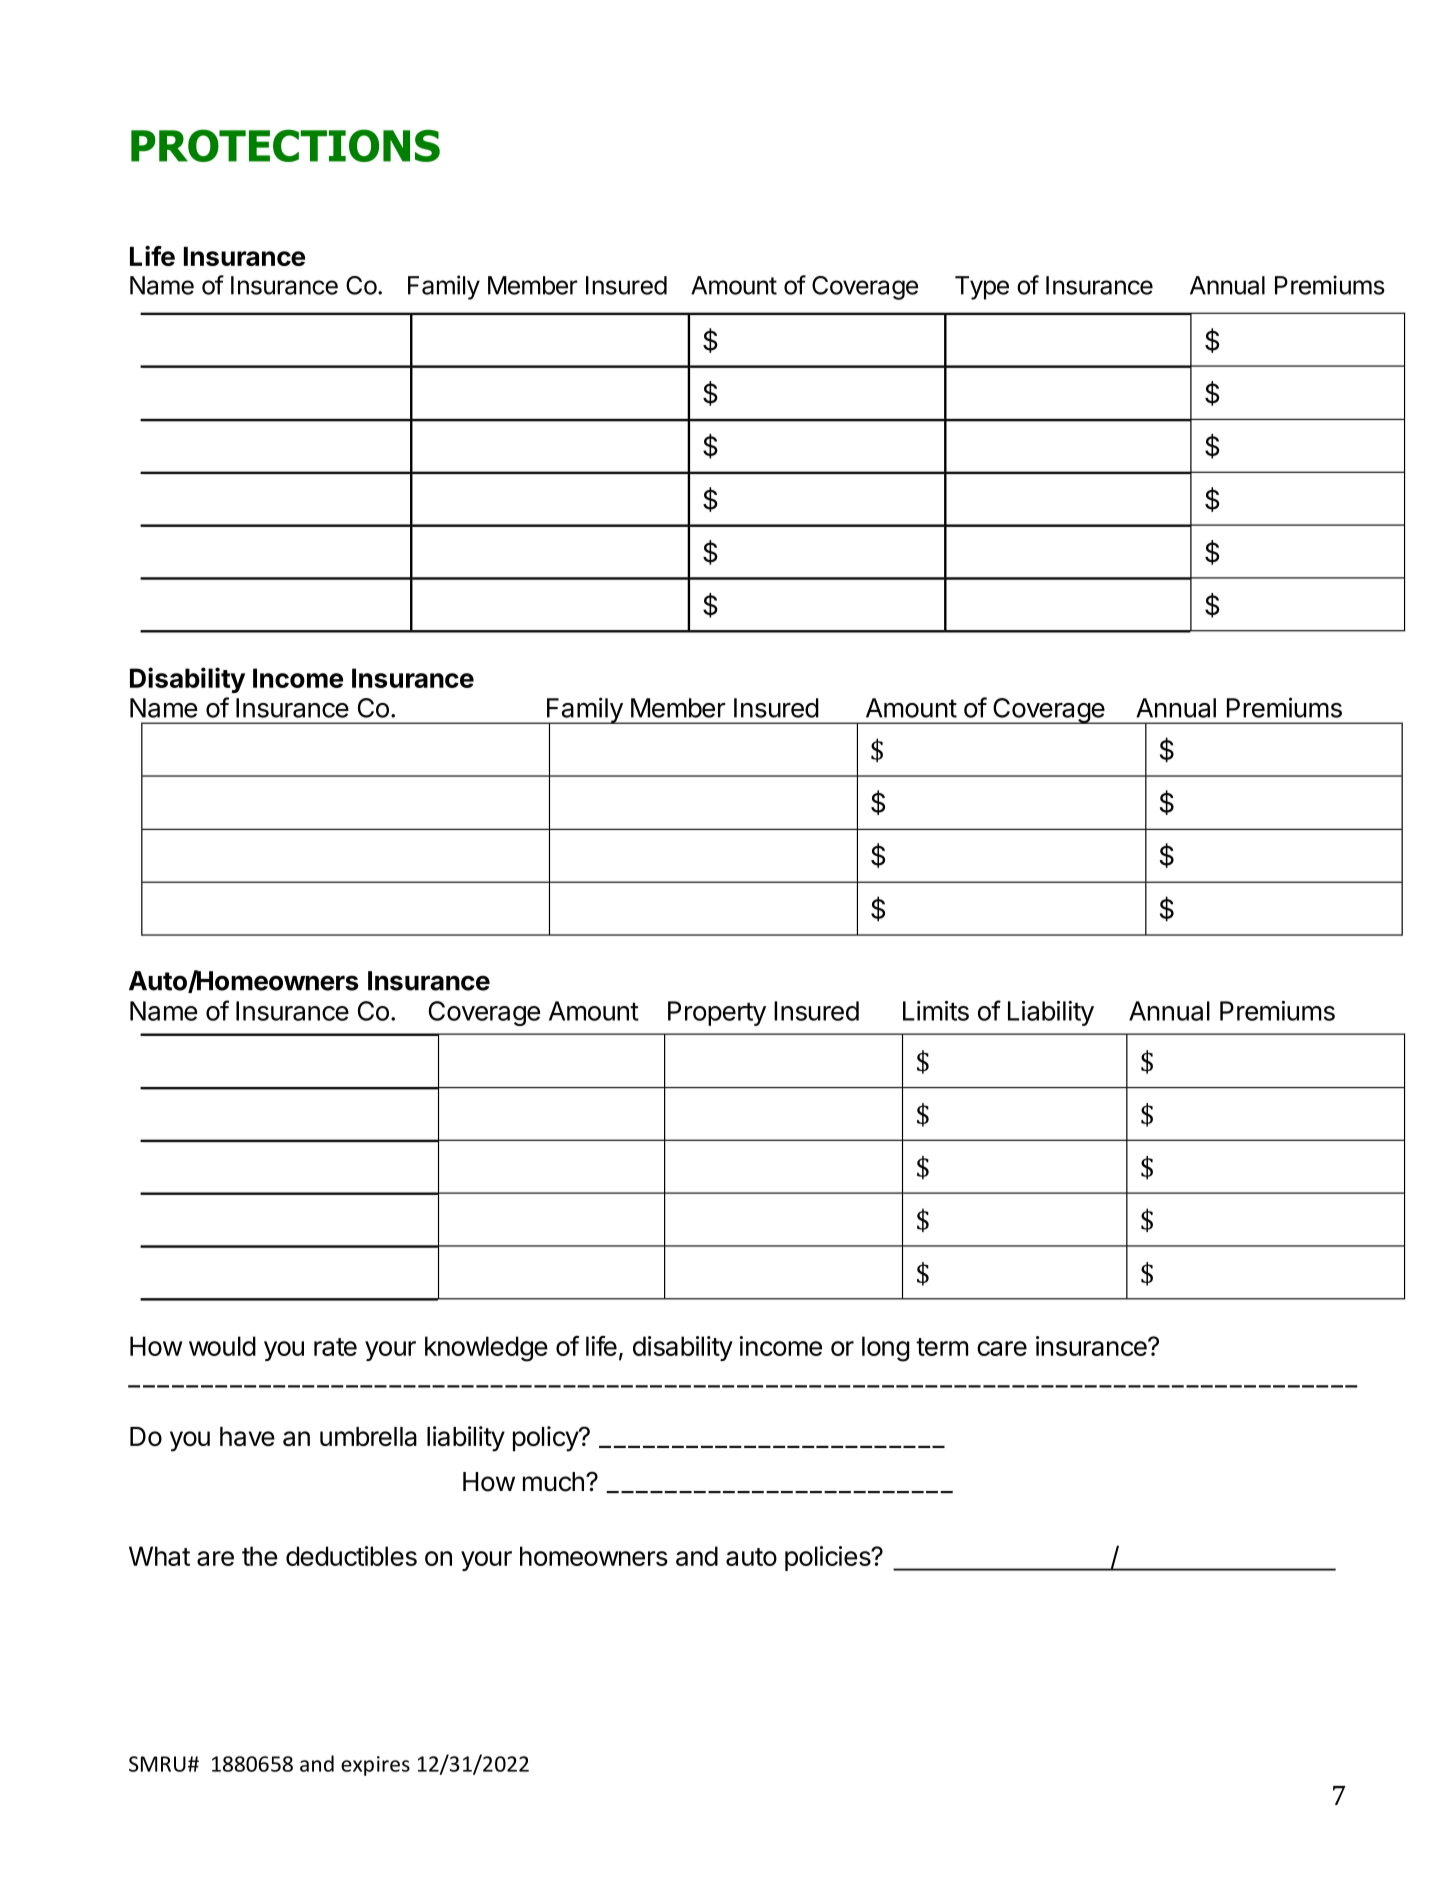  What do you see at coordinates (335, 1347) in the screenshot?
I see `rate` at bounding box center [335, 1347].
